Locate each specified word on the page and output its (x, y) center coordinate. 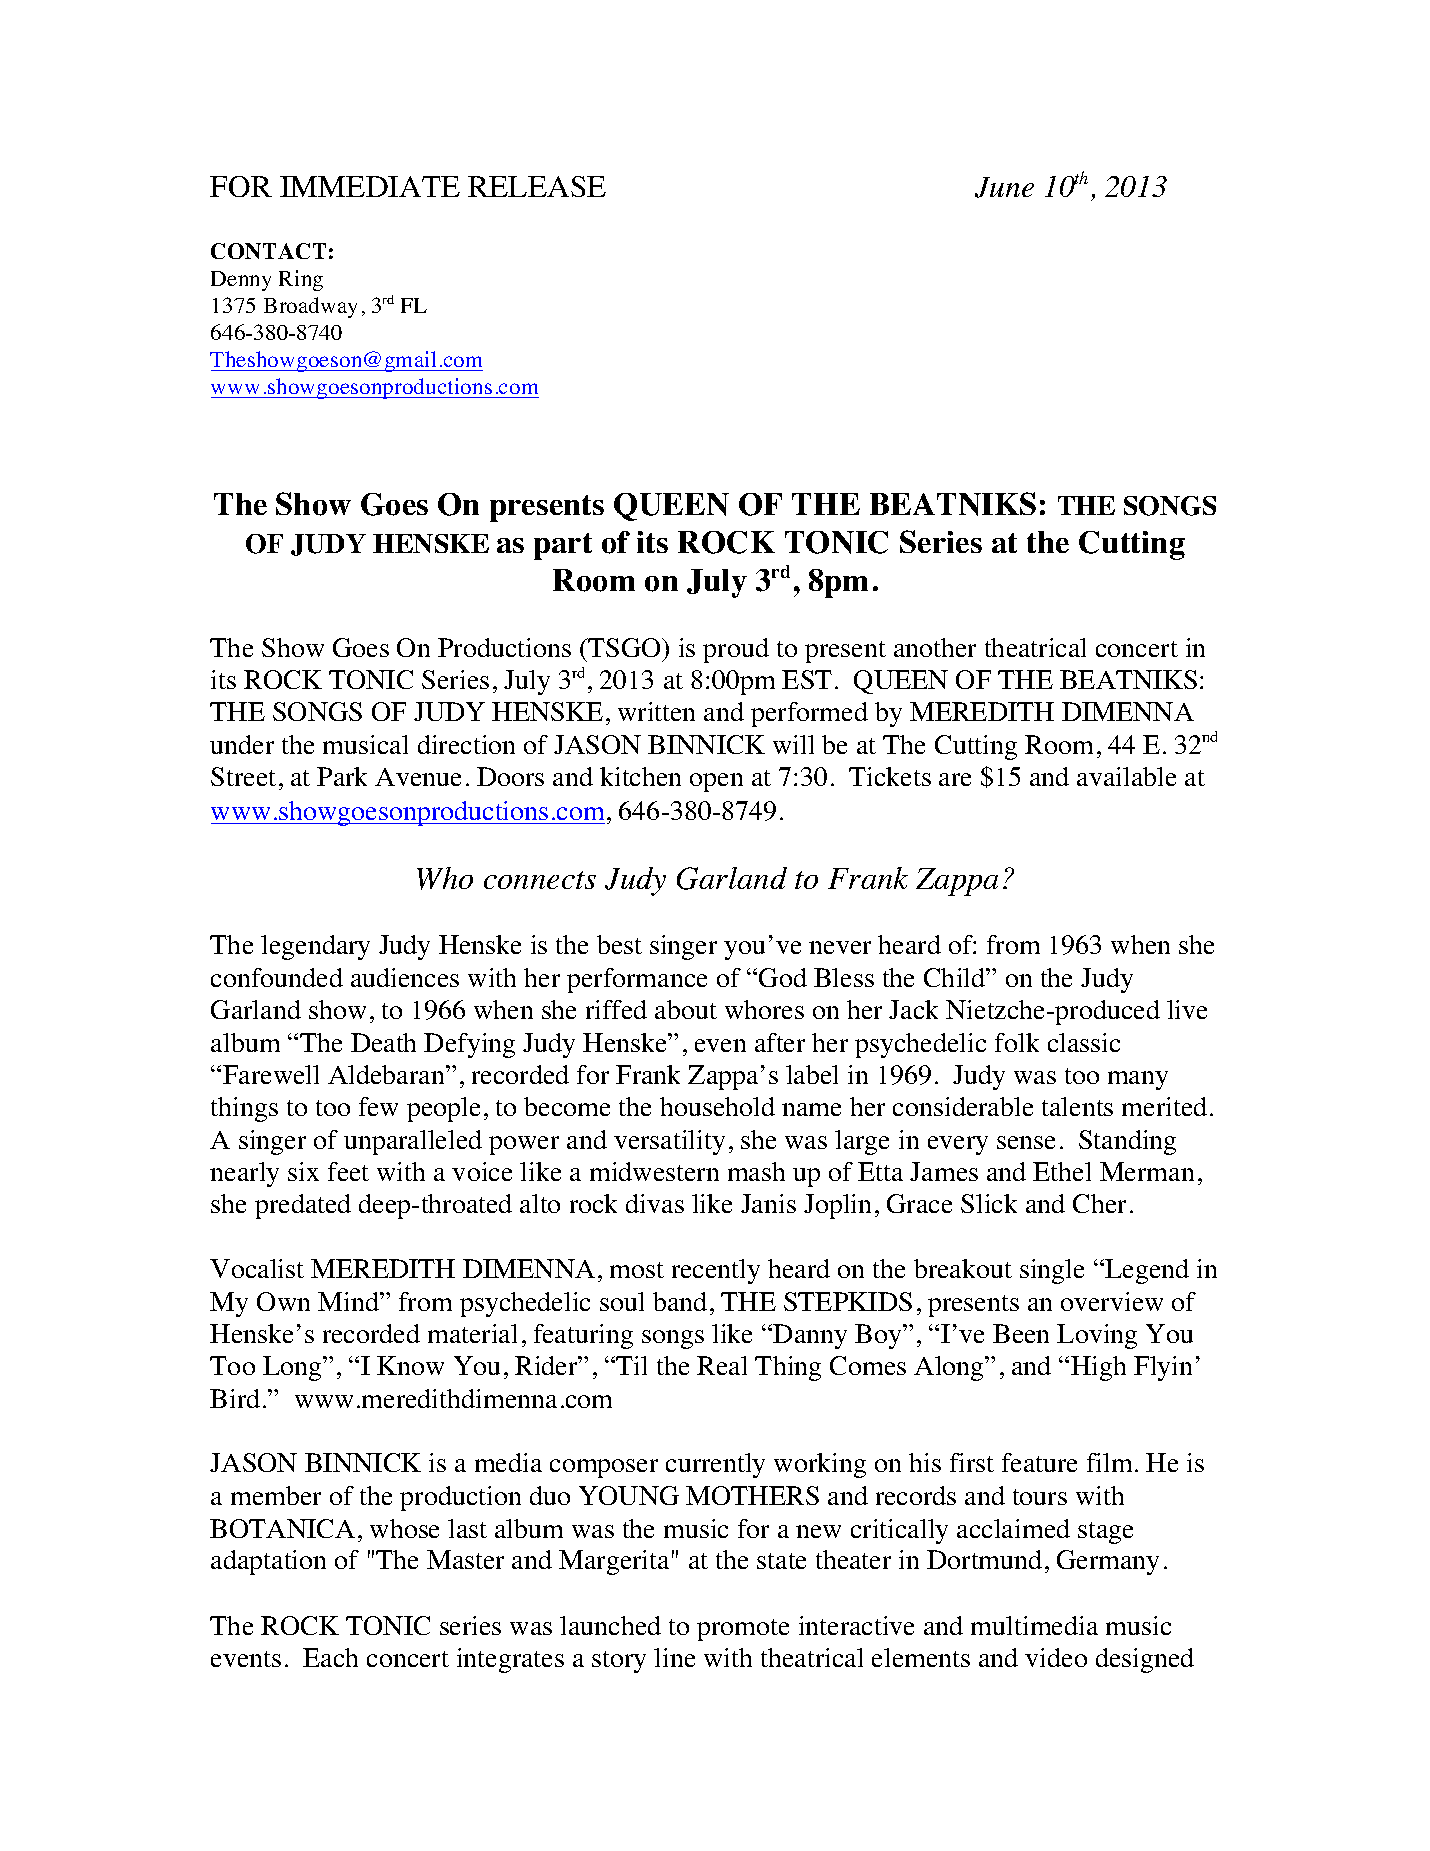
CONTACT (268, 251)
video (1056, 1657)
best (619, 944)
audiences (405, 977)
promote (743, 1630)
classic (1084, 1042)
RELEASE (537, 186)
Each (330, 1657)
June (1004, 187)
